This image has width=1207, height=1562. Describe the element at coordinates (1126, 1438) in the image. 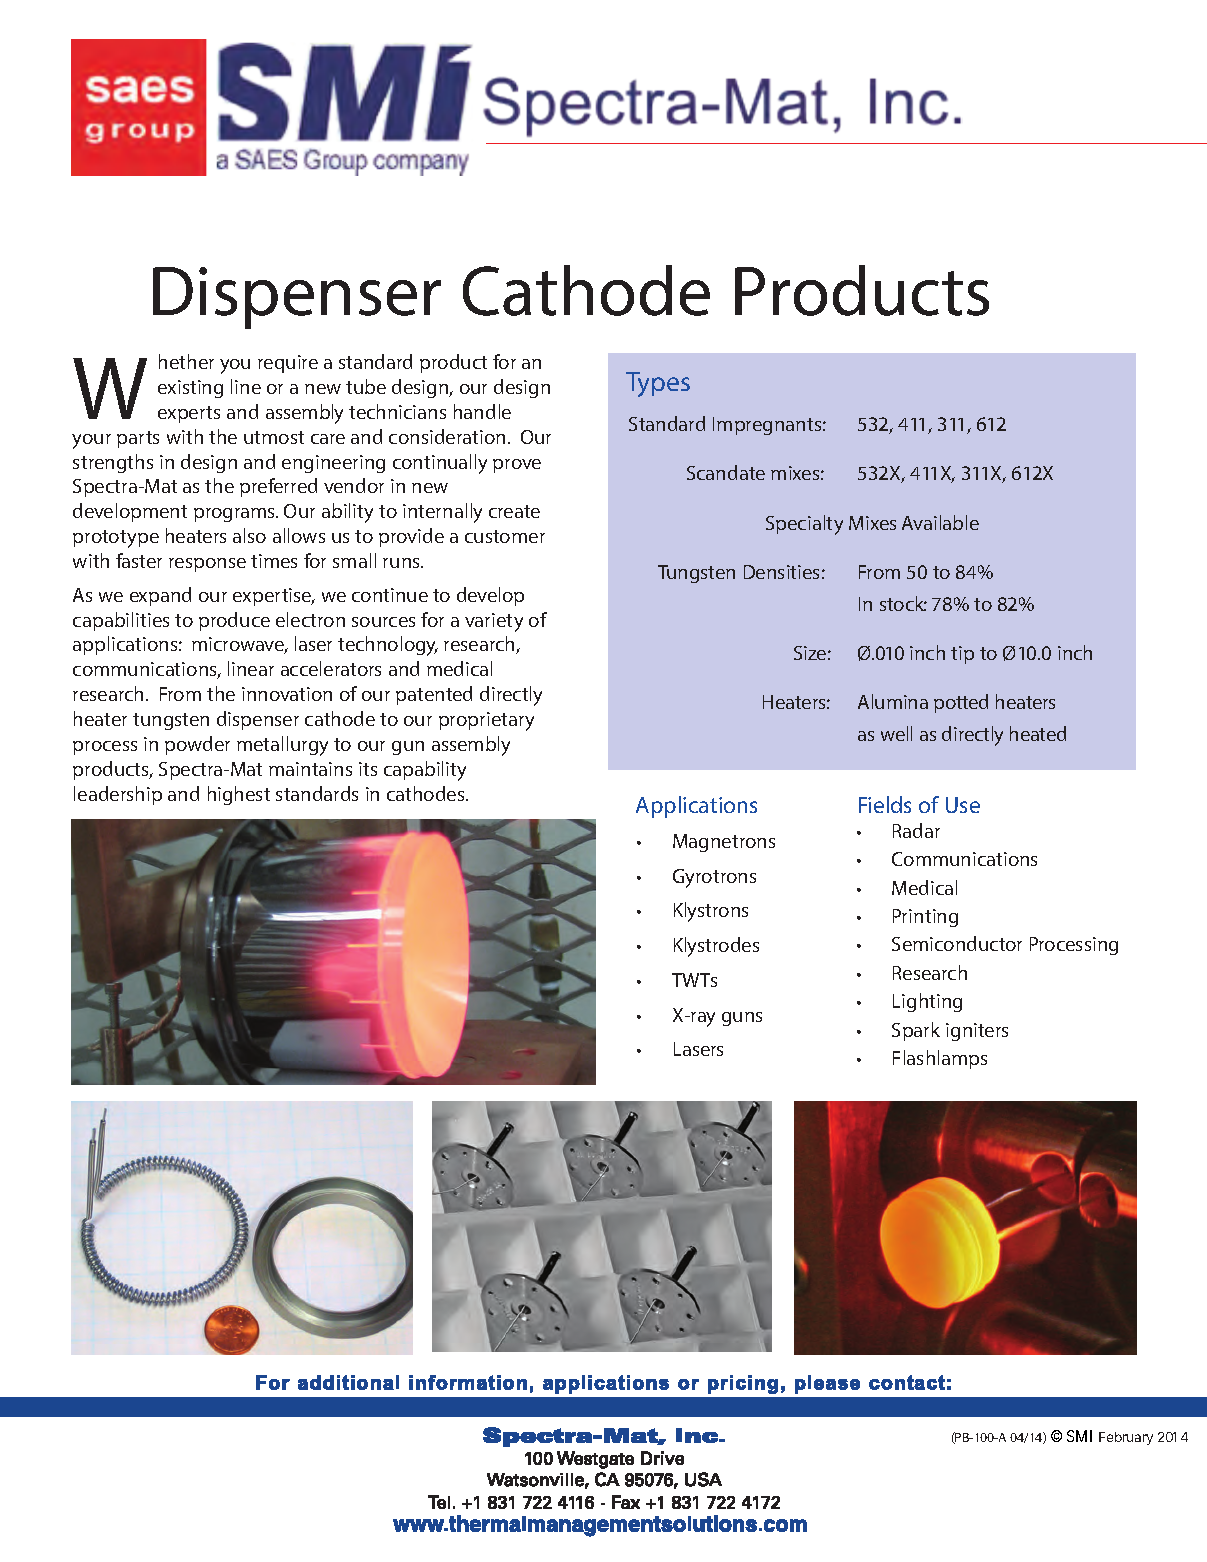

I see `February` at that location.
